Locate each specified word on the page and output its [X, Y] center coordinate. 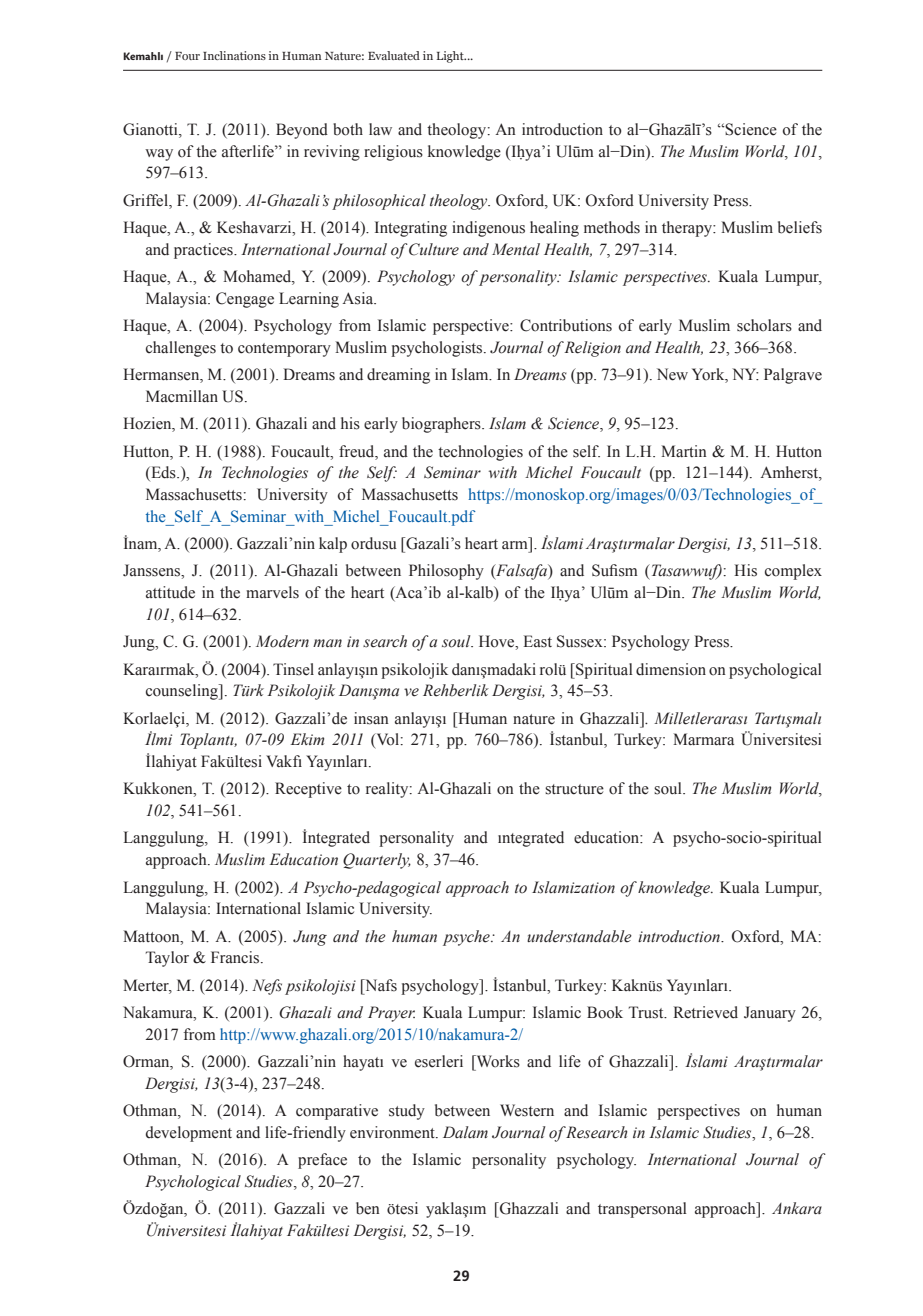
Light [451, 57]
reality [388, 790]
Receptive [308, 790]
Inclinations [234, 55]
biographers [442, 425]
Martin [684, 451]
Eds [163, 473]
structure [574, 789]
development [189, 1134]
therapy [688, 229]
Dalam [465, 1132]
